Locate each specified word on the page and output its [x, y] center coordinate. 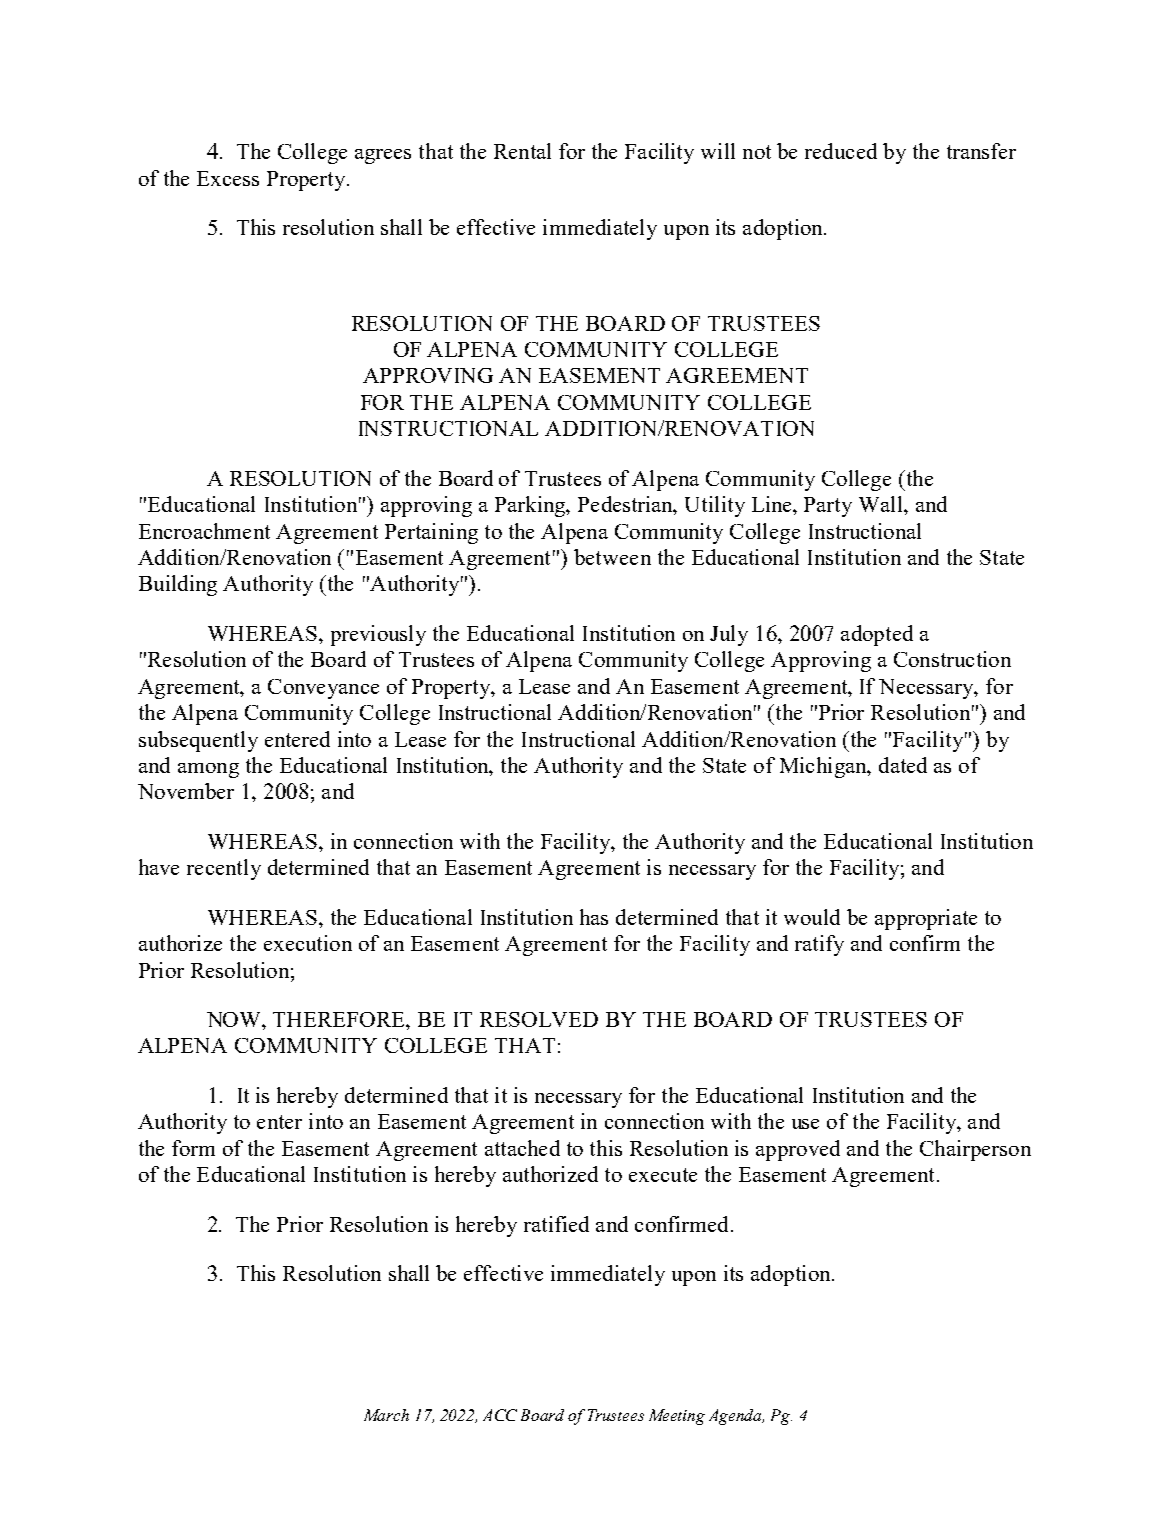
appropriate [926, 919]
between [612, 557]
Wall [882, 504]
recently [224, 869]
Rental [522, 151]
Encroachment [204, 531]
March [386, 1415]
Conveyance [323, 689]
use [805, 1124]
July [729, 635]
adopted [877, 635]
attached [522, 1148]
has [594, 917]
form [193, 1148]
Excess [228, 178]
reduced [841, 151]
